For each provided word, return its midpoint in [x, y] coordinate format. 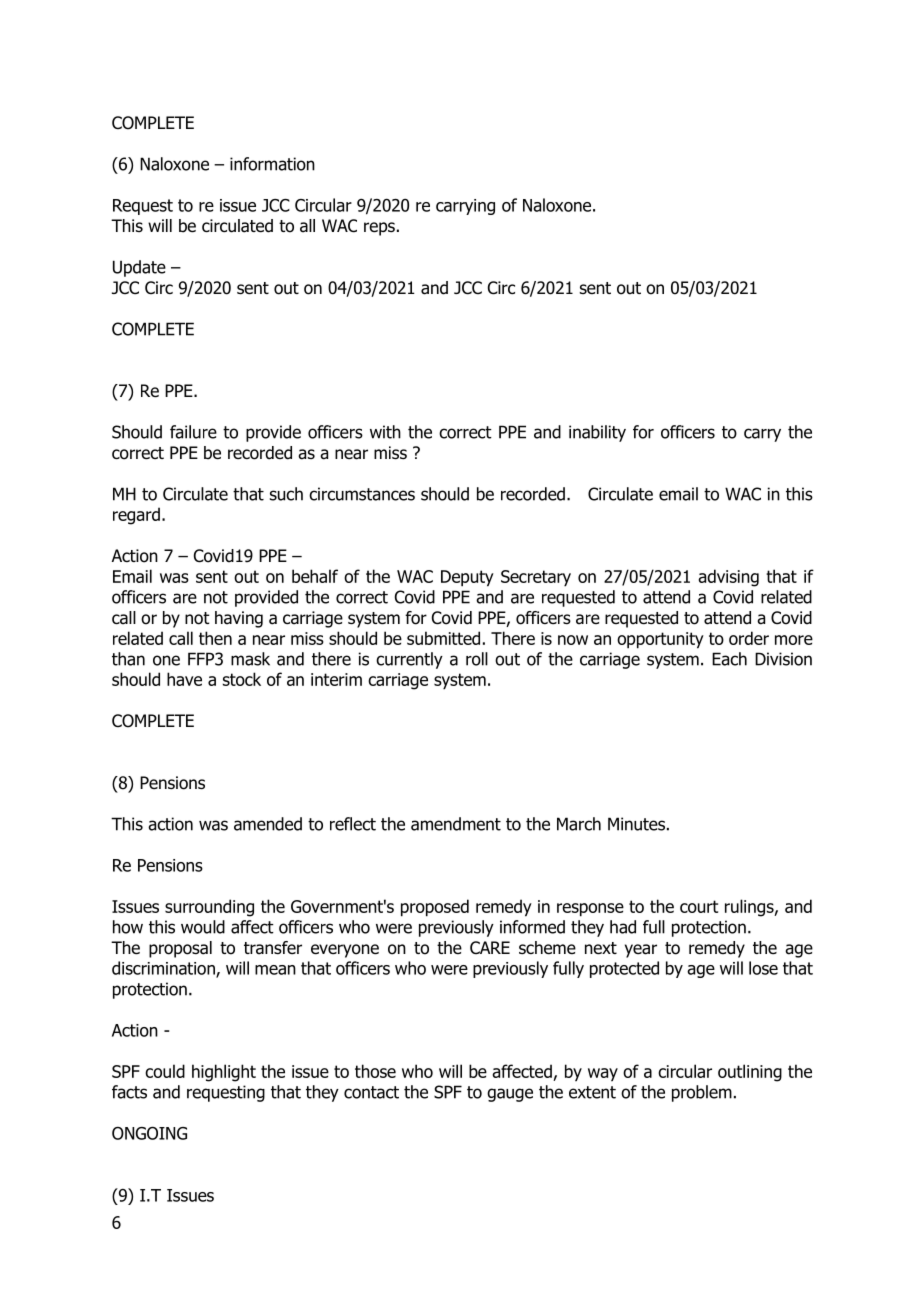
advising [728, 578]
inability [597, 433]
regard [136, 516]
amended [268, 824]
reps [379, 229]
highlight [224, 1073]
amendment [456, 824]
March [579, 824]
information [272, 164]
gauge [510, 1095]
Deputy [467, 578]
